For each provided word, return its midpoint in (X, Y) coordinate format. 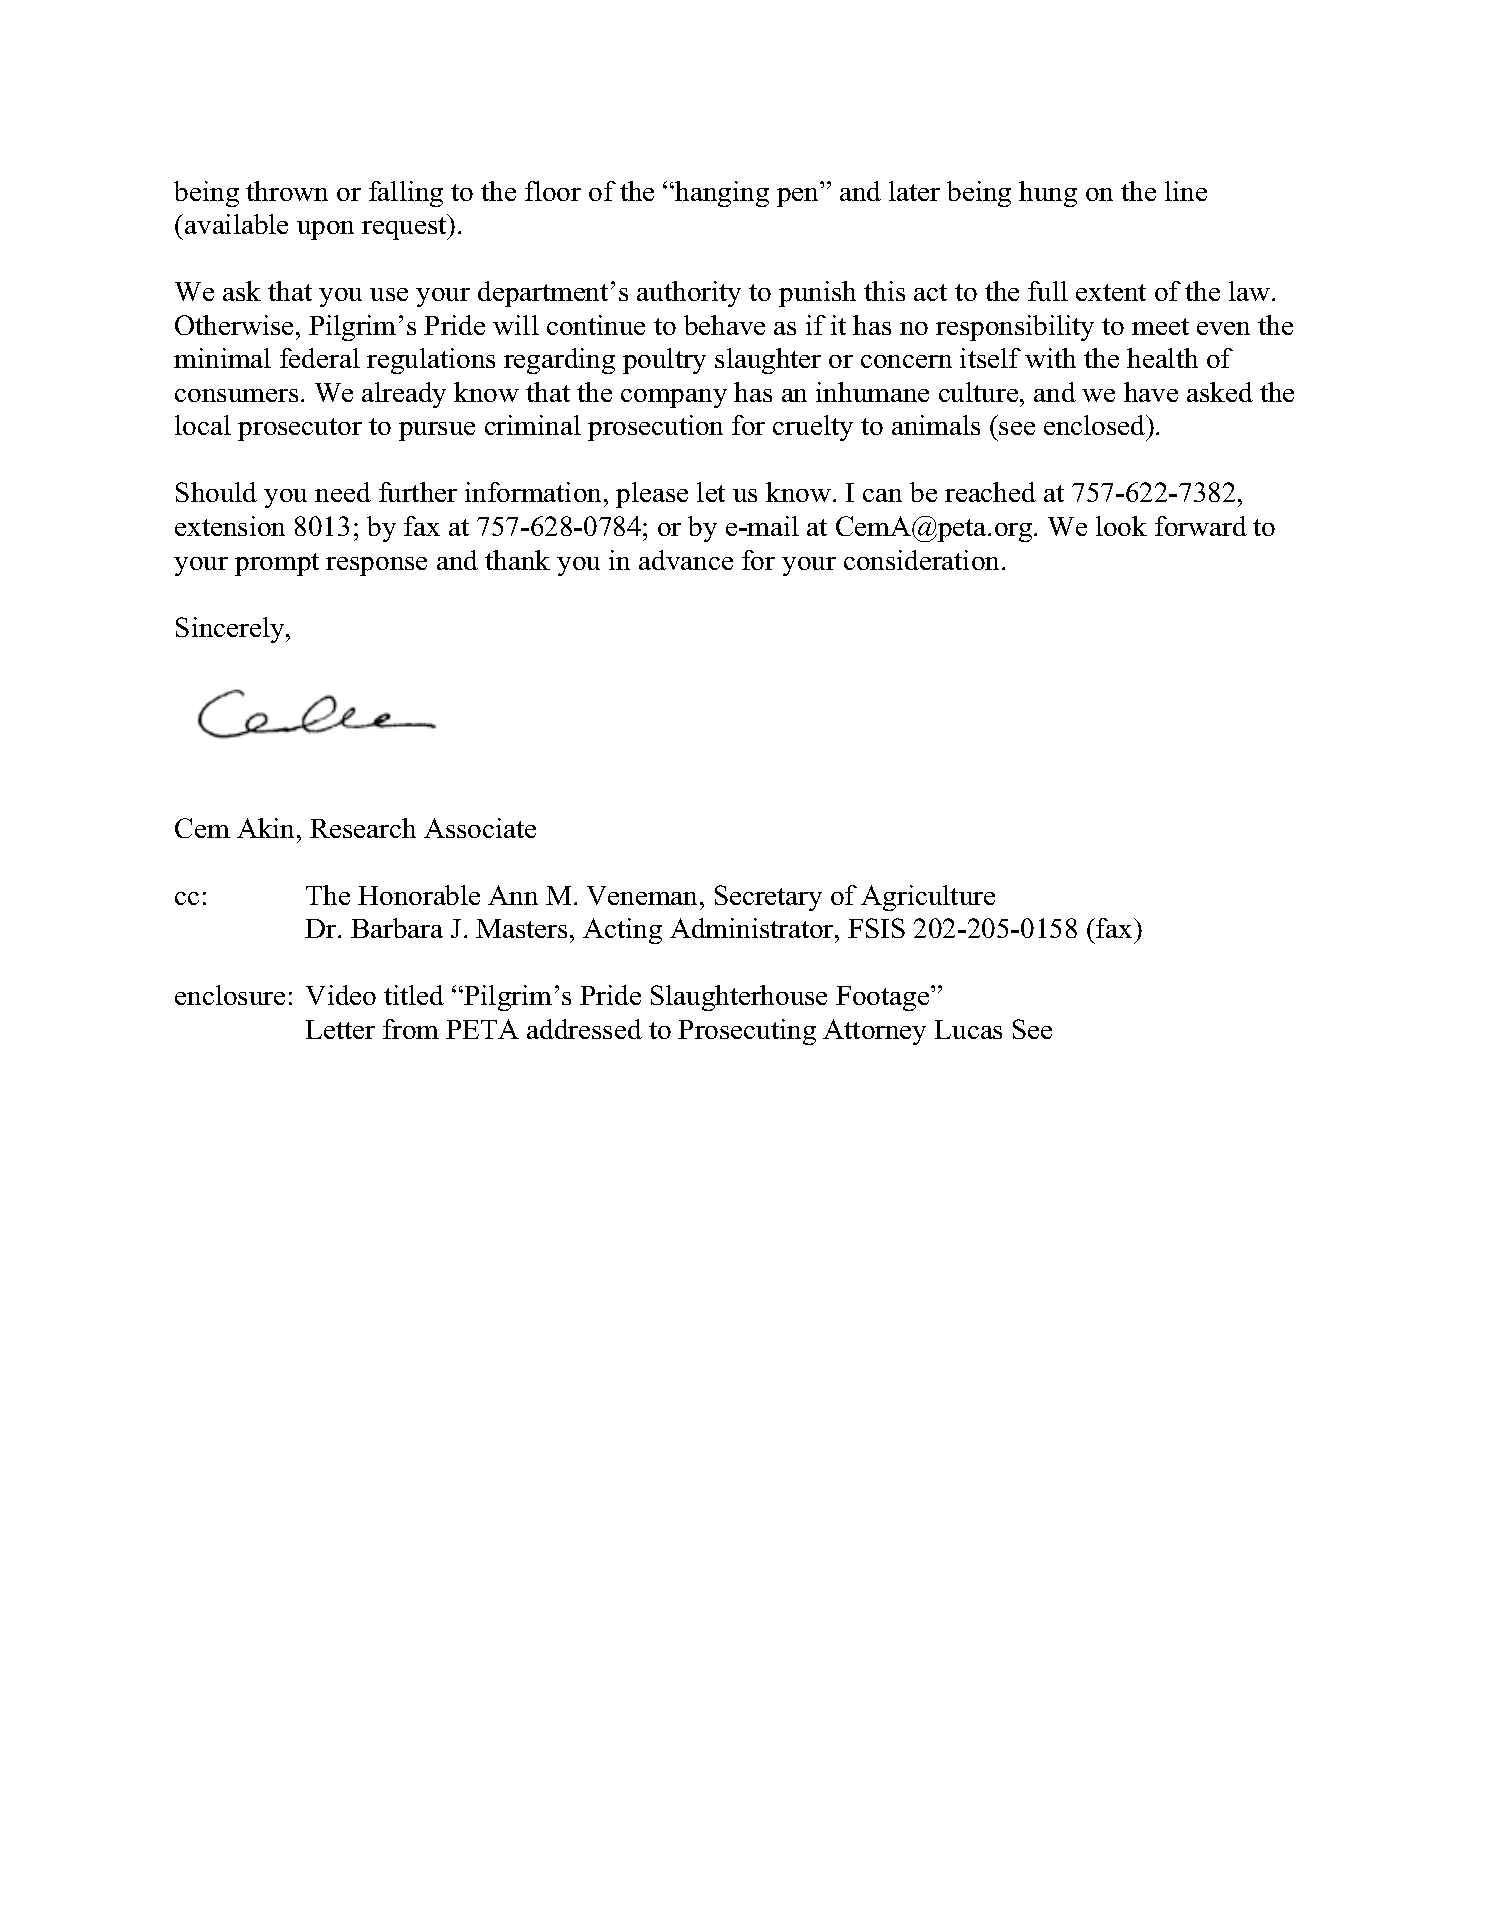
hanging (722, 194)
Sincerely (231, 630)
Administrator (753, 928)
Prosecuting (747, 1032)
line (1186, 191)
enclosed (1096, 425)
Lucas (968, 1029)
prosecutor (300, 429)
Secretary (768, 898)
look (1121, 526)
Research (363, 828)
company (674, 398)
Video (341, 995)
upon (325, 230)
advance (686, 560)
